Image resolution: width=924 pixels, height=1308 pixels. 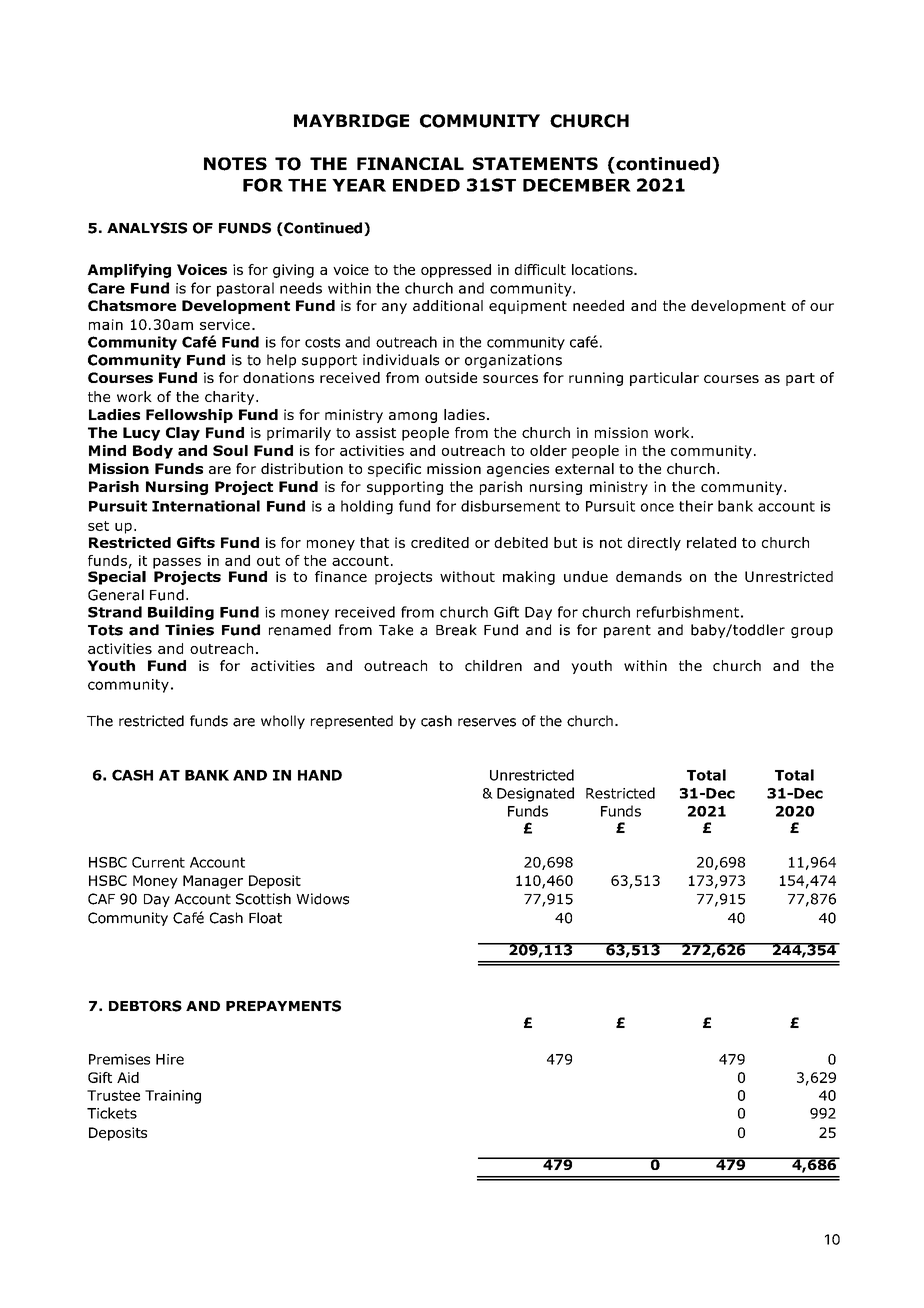 What do you see at coordinates (181, 613) in the page?
I see `Building` at bounding box center [181, 613].
